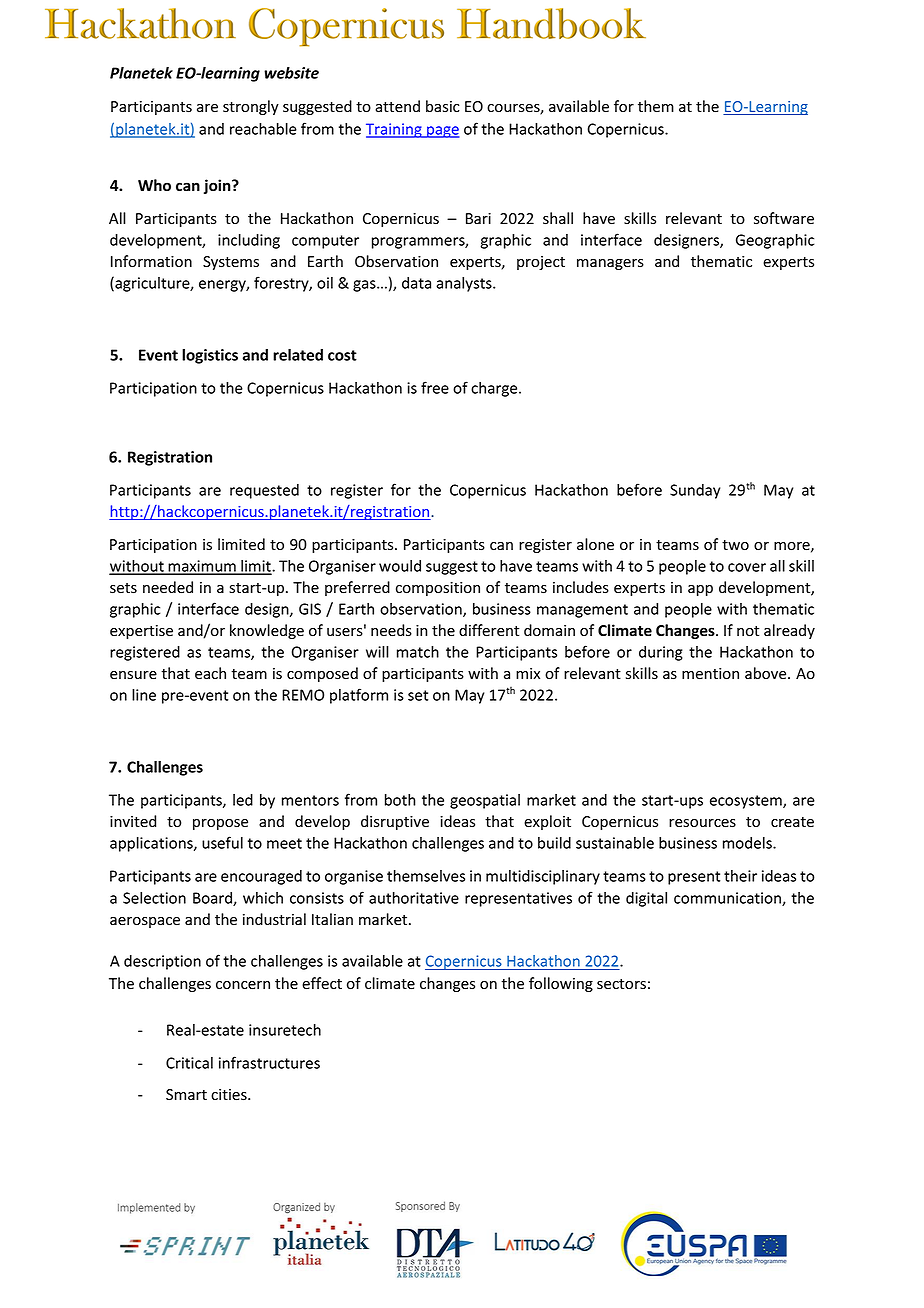 This document has width=924, height=1308. I want to click on sectors, so click(621, 984).
